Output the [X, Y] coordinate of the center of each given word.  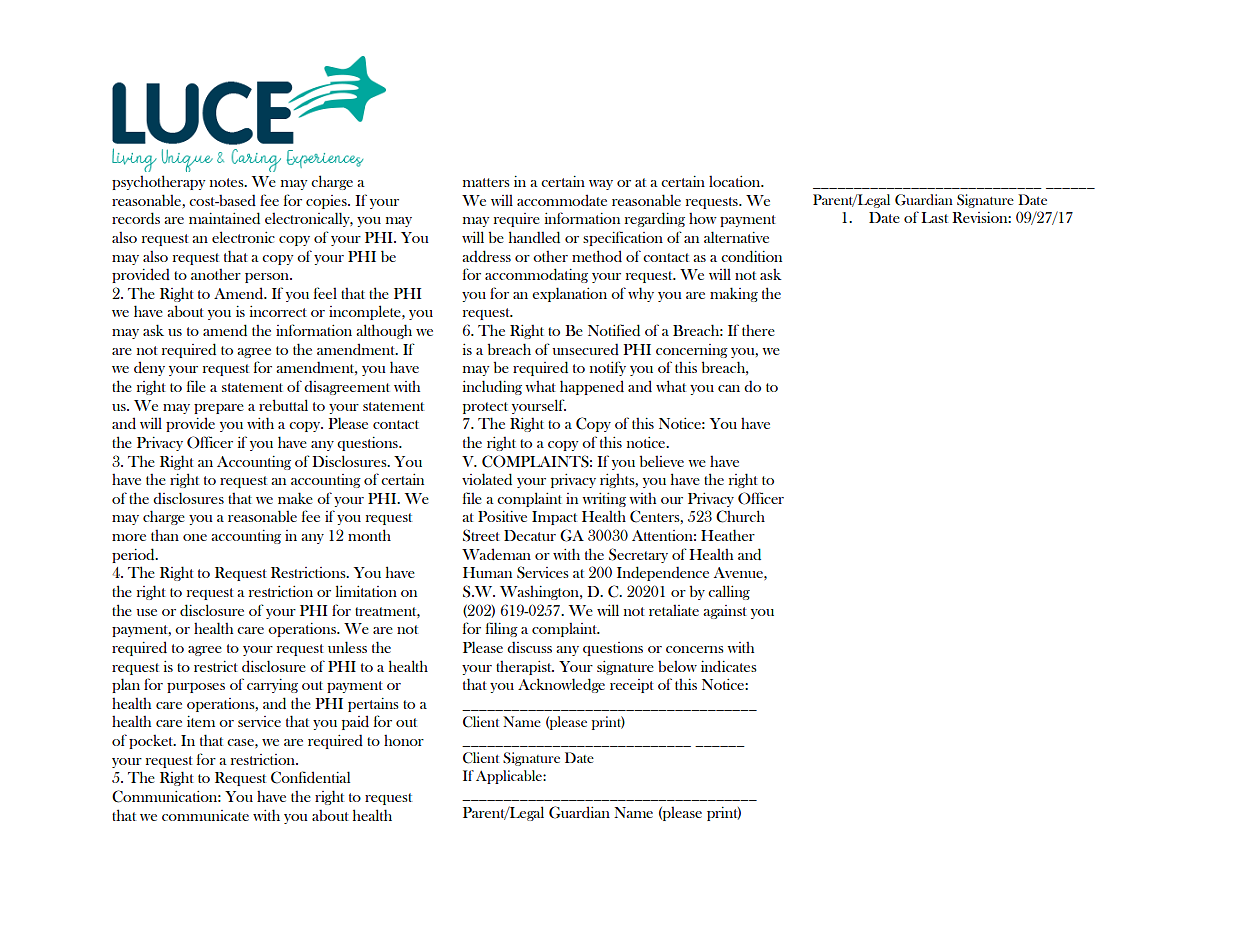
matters [486, 182]
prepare [219, 409]
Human [487, 572]
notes [228, 182]
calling [729, 592]
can [729, 388]
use [146, 612]
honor [404, 740]
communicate [205, 815]
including [492, 387]
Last [934, 217]
